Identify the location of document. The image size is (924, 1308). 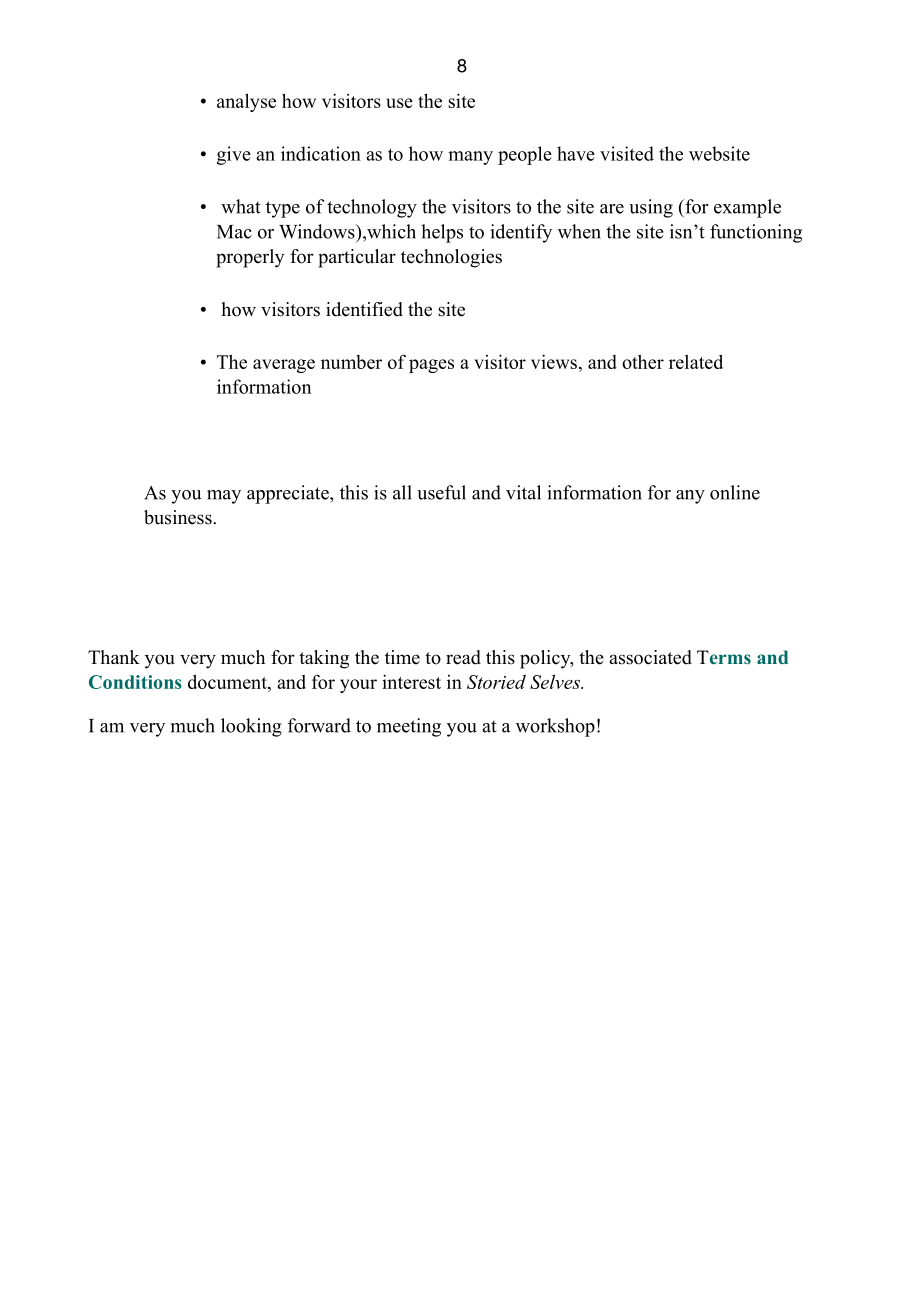
(228, 683).
